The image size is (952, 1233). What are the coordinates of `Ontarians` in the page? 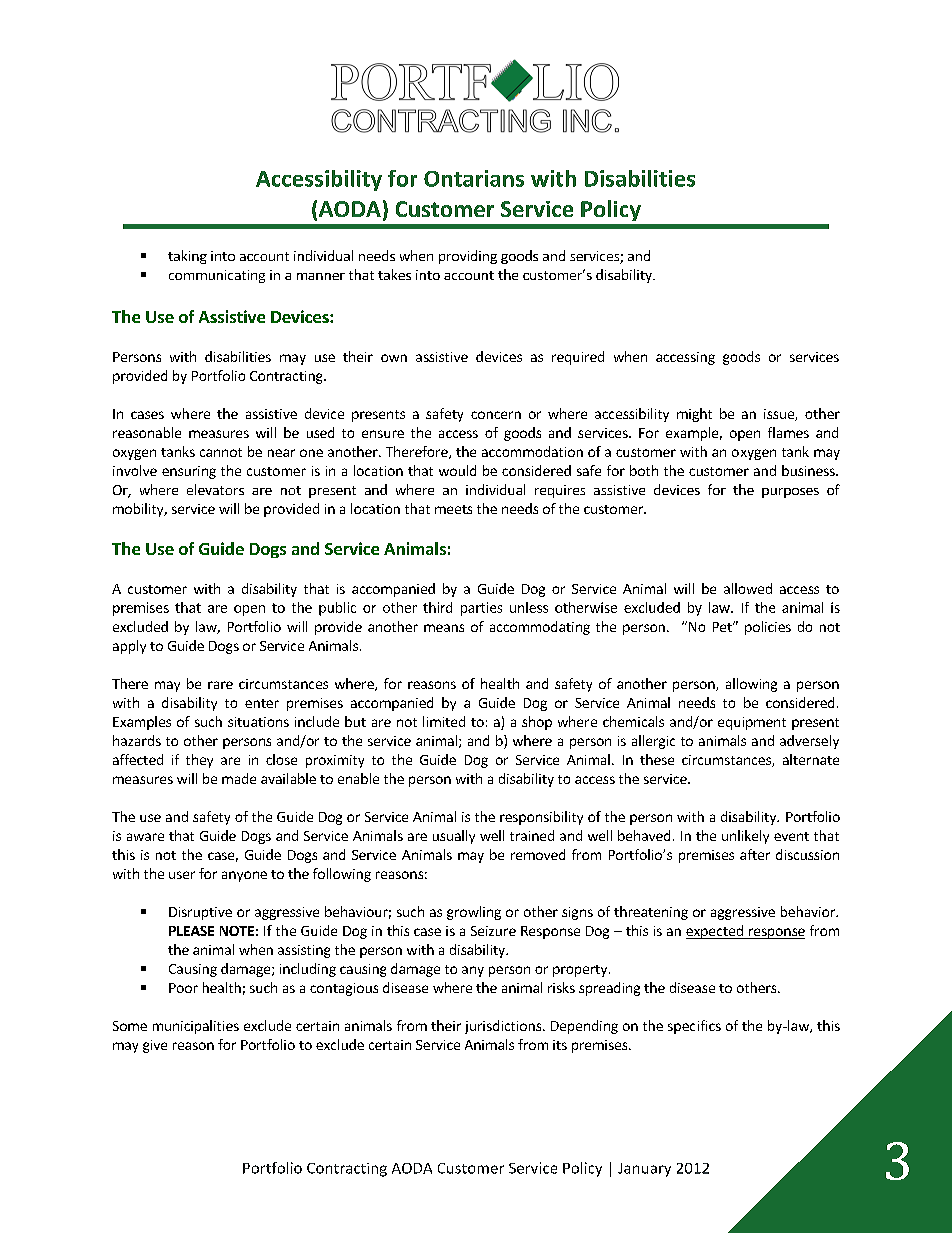 It's located at (474, 178).
